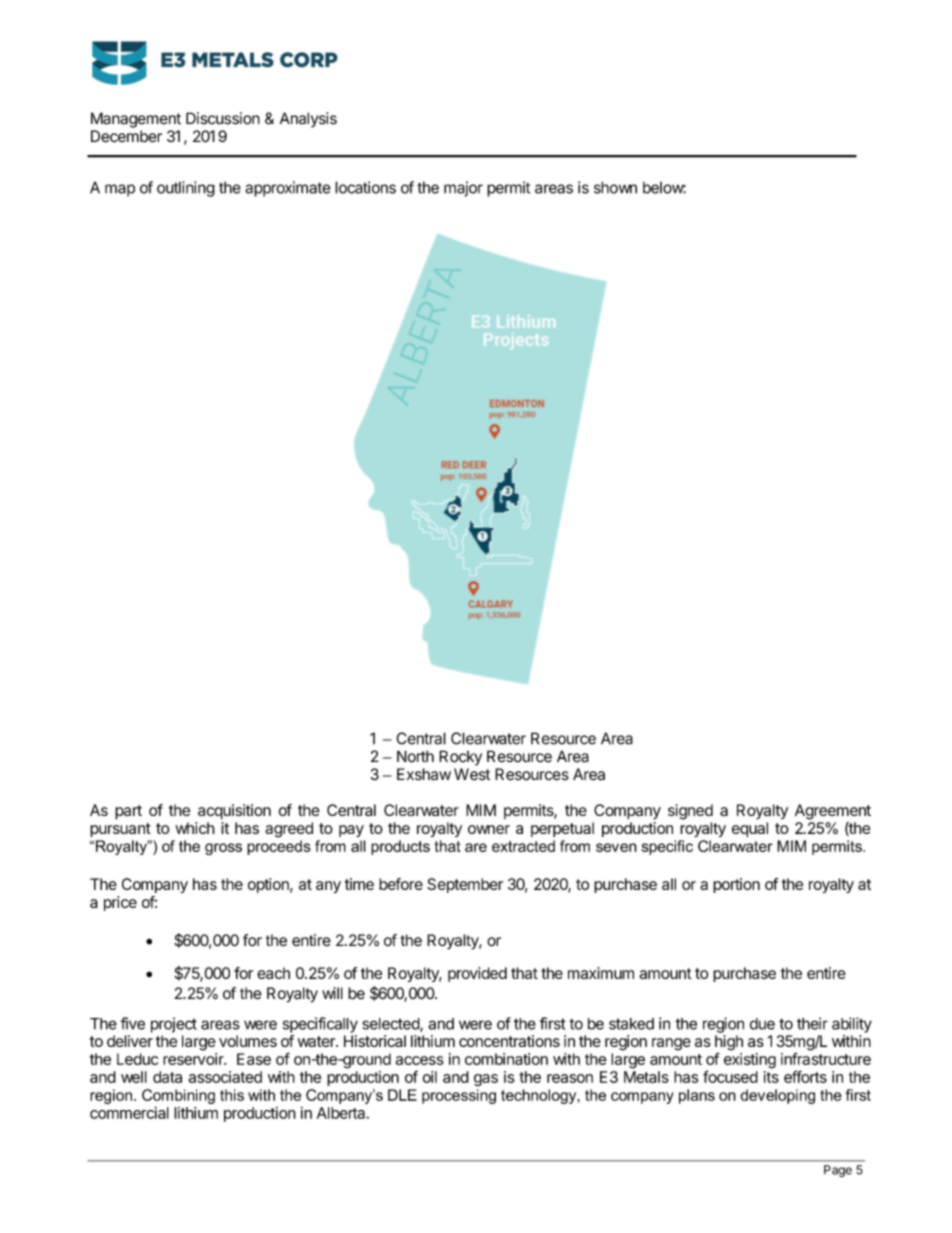 The height and width of the screenshot is (1233, 952). Describe the element at coordinates (288, 189) in the screenshot. I see `approximate` at that location.
